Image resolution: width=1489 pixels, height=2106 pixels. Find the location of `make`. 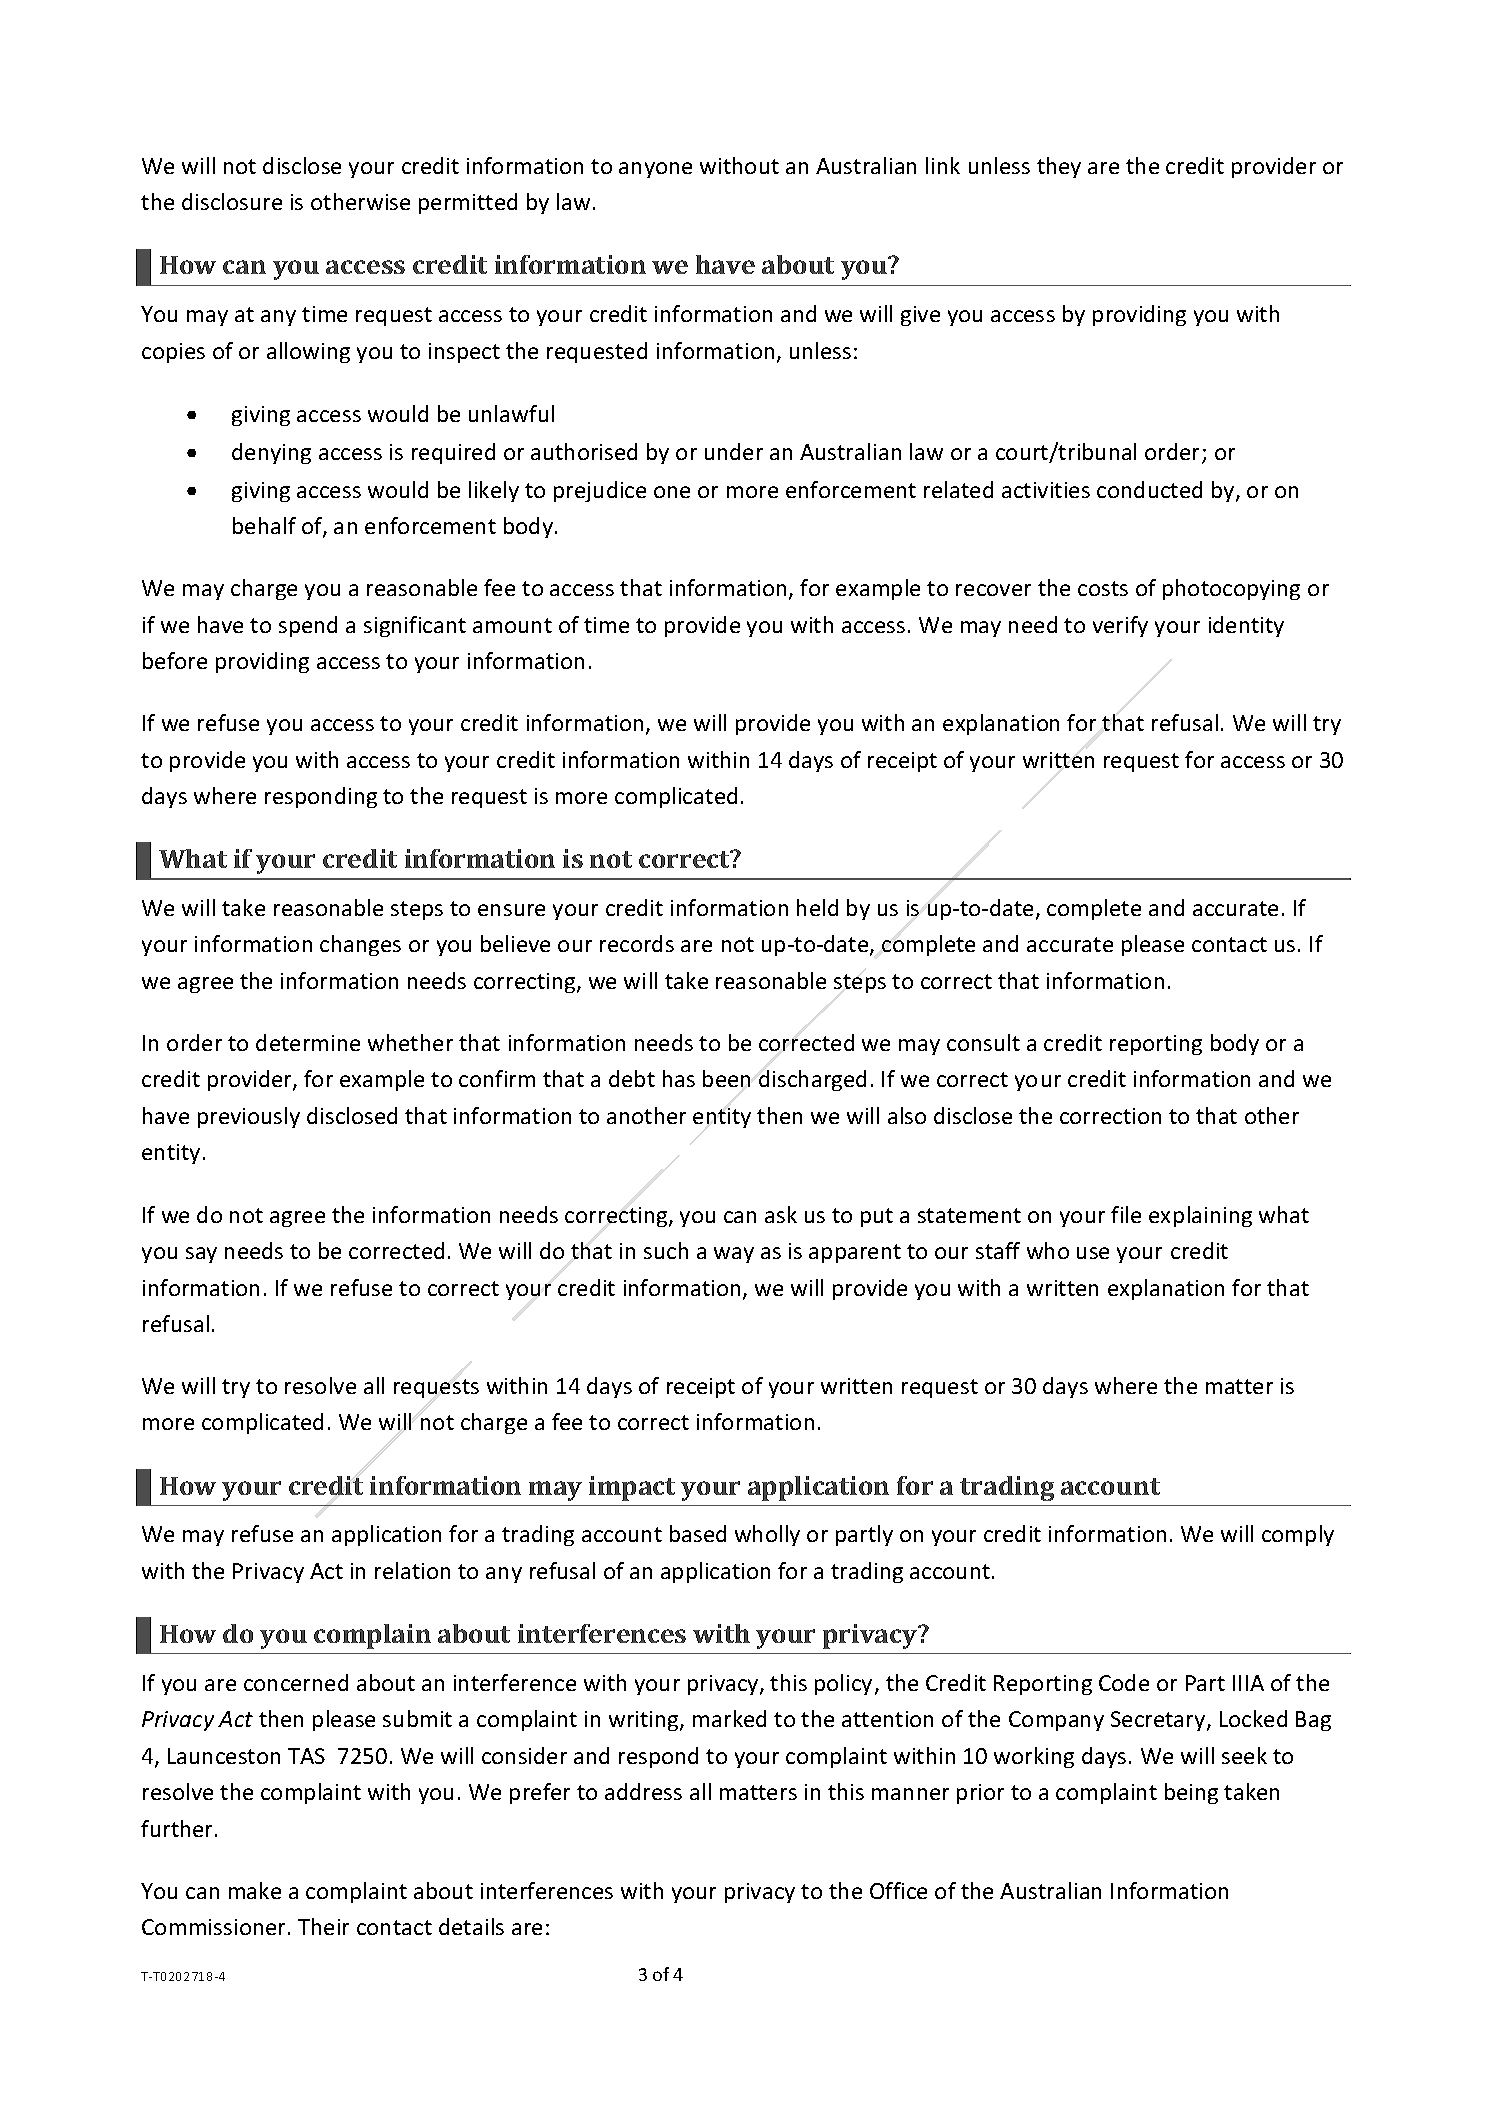

make is located at coordinates (255, 1890).
